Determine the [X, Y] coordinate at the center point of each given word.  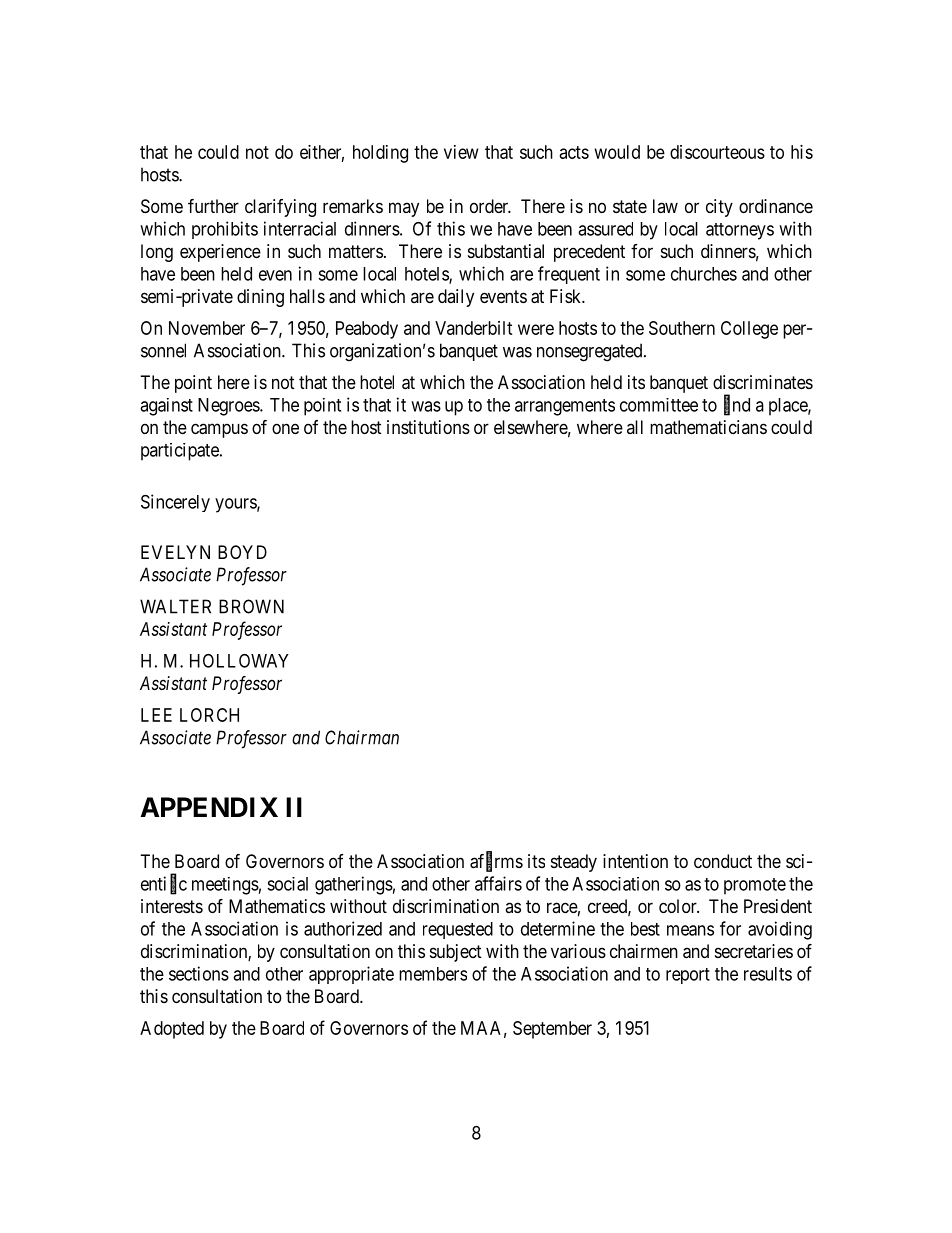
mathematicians [708, 427]
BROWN [251, 606]
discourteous [717, 152]
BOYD [242, 552]
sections [199, 973]
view [461, 152]
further [213, 206]
